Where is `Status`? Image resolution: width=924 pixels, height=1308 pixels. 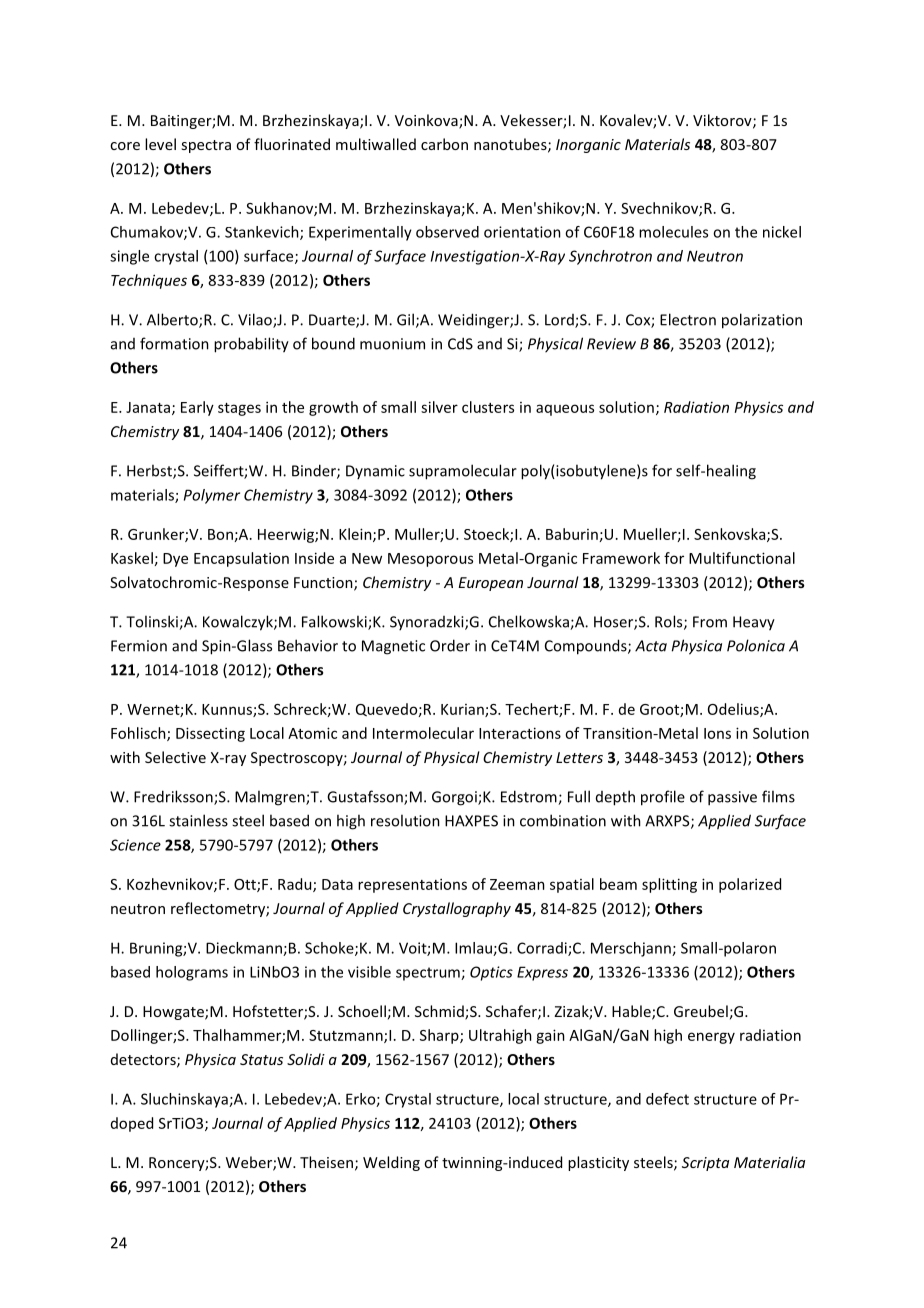 Status is located at coordinates (261, 1059).
